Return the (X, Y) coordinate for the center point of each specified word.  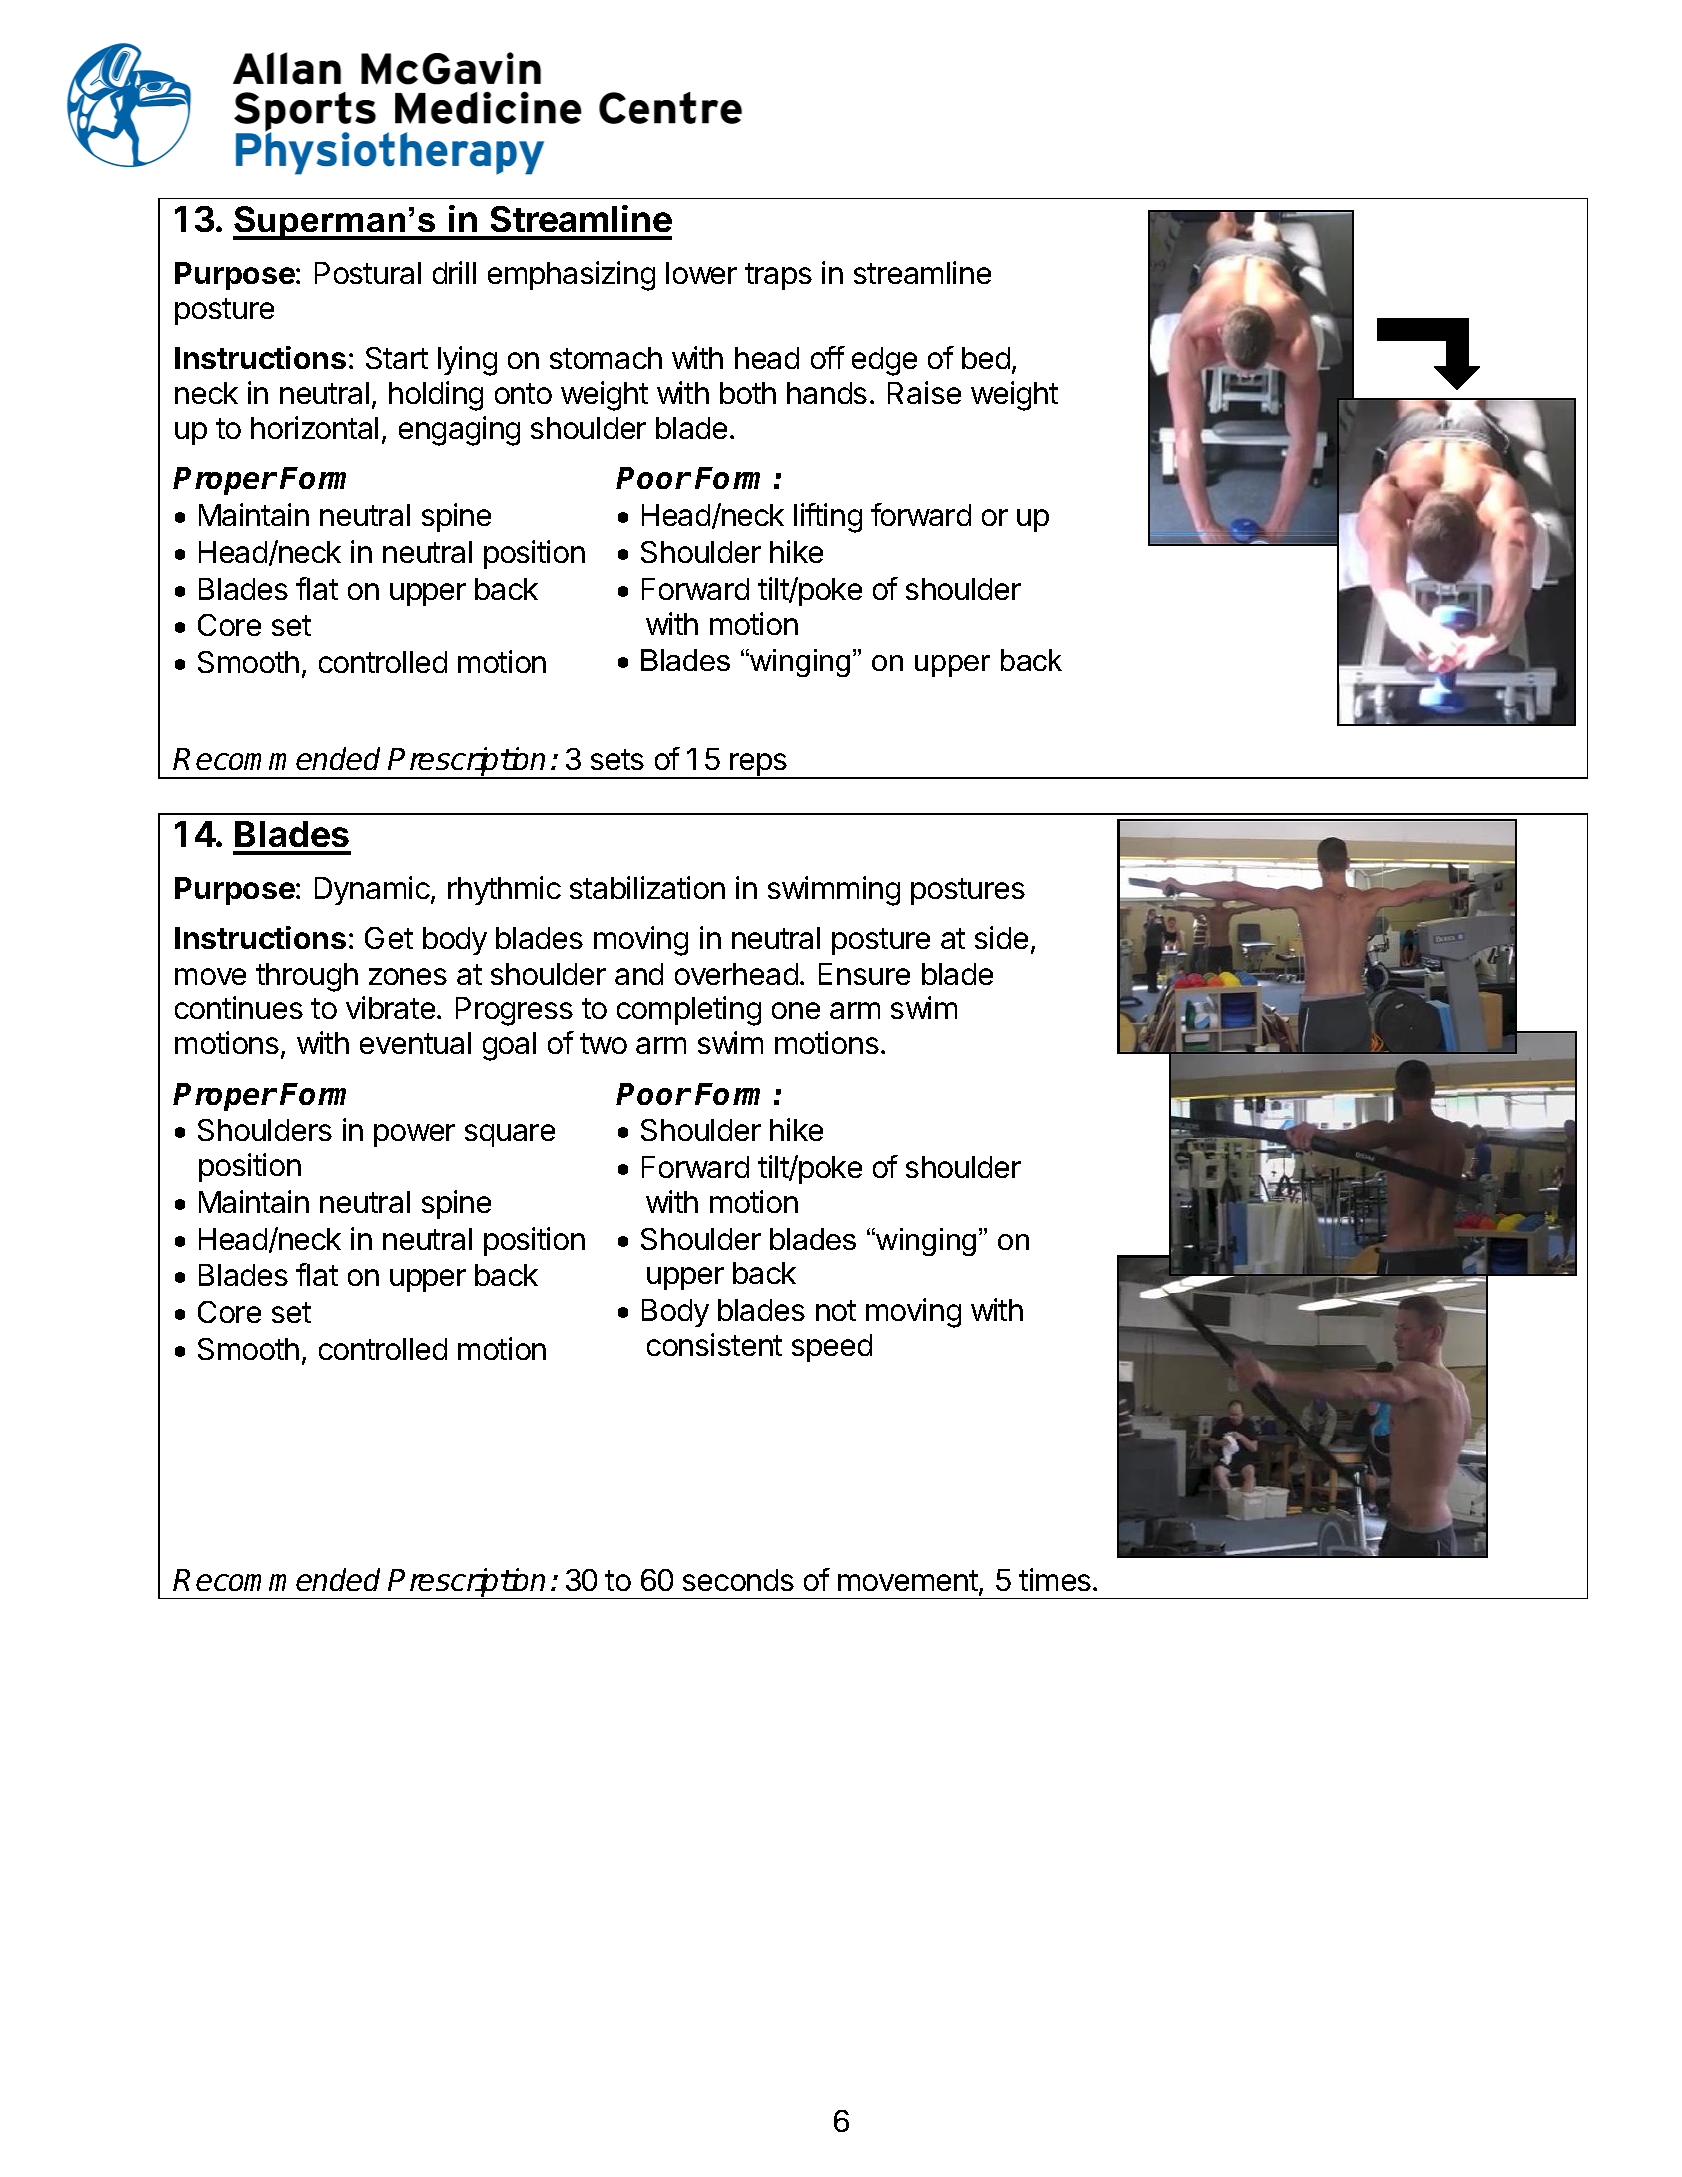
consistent (714, 1344)
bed (986, 358)
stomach (606, 358)
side (1001, 937)
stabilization (647, 887)
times (1055, 1579)
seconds (738, 1580)
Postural (368, 273)
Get (389, 938)
